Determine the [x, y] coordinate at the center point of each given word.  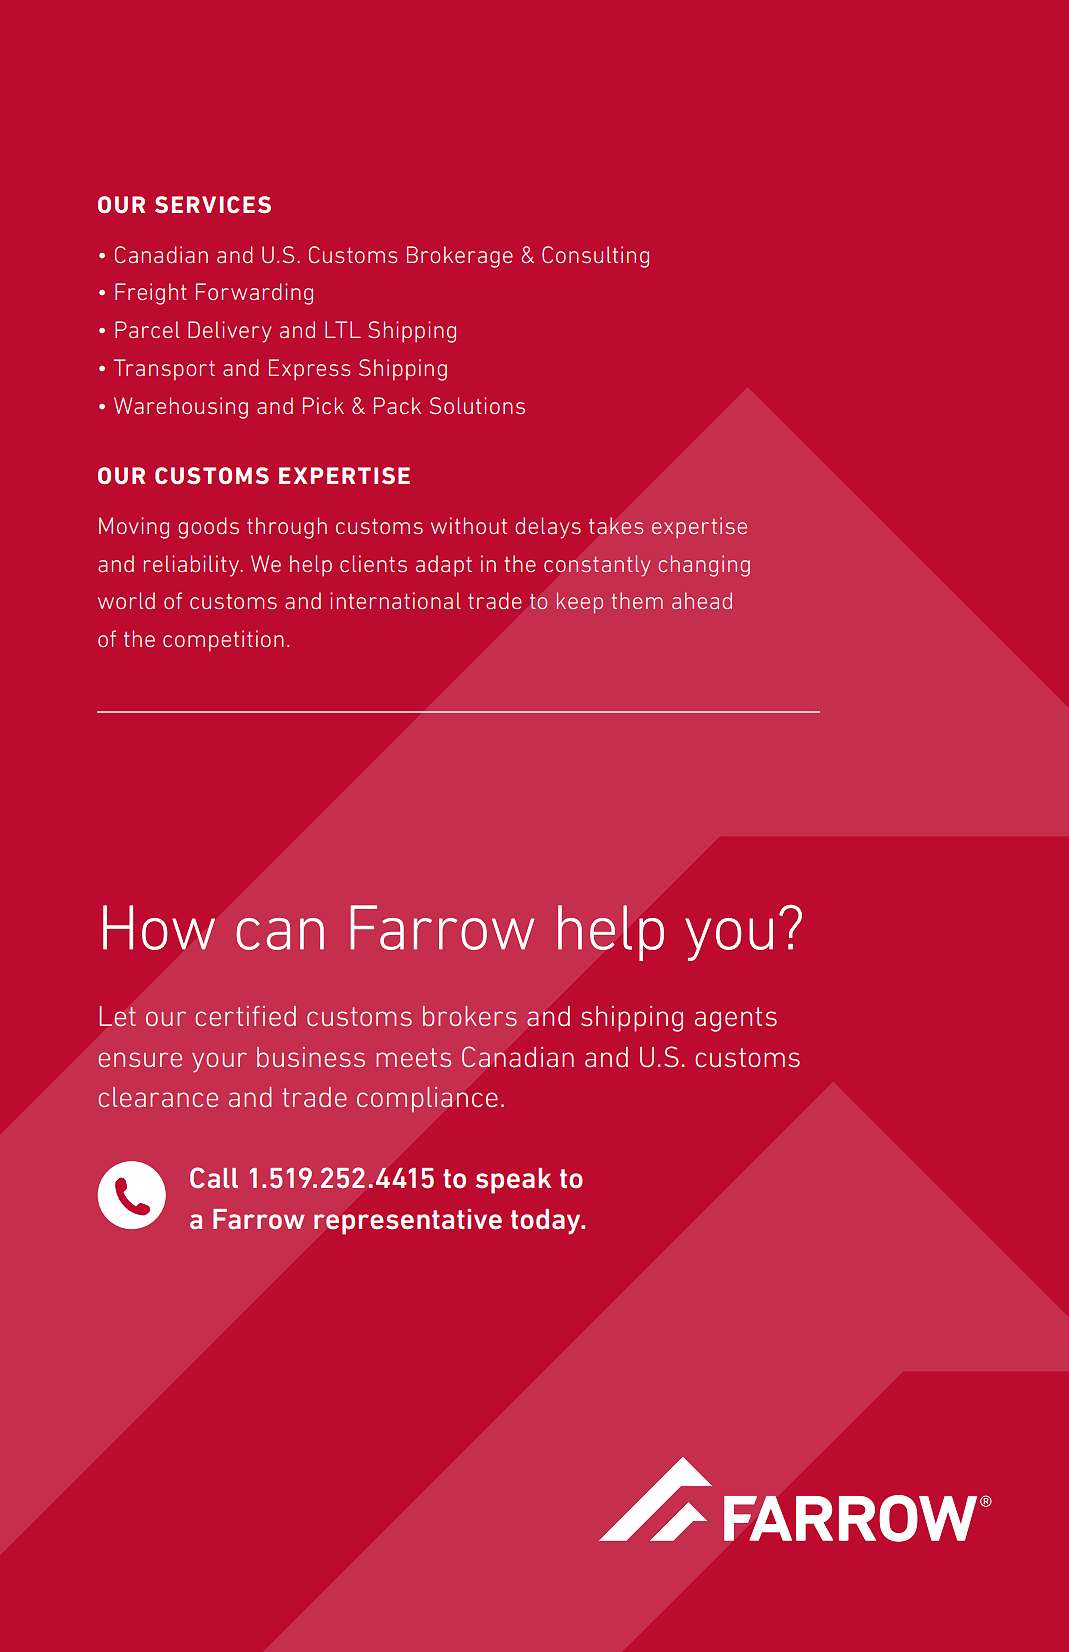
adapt [444, 566]
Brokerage [460, 257]
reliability [193, 566]
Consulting [595, 257]
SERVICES [213, 204]
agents [736, 1019]
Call [214, 1178]
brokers [470, 1016]
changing [704, 566]
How [159, 927]
